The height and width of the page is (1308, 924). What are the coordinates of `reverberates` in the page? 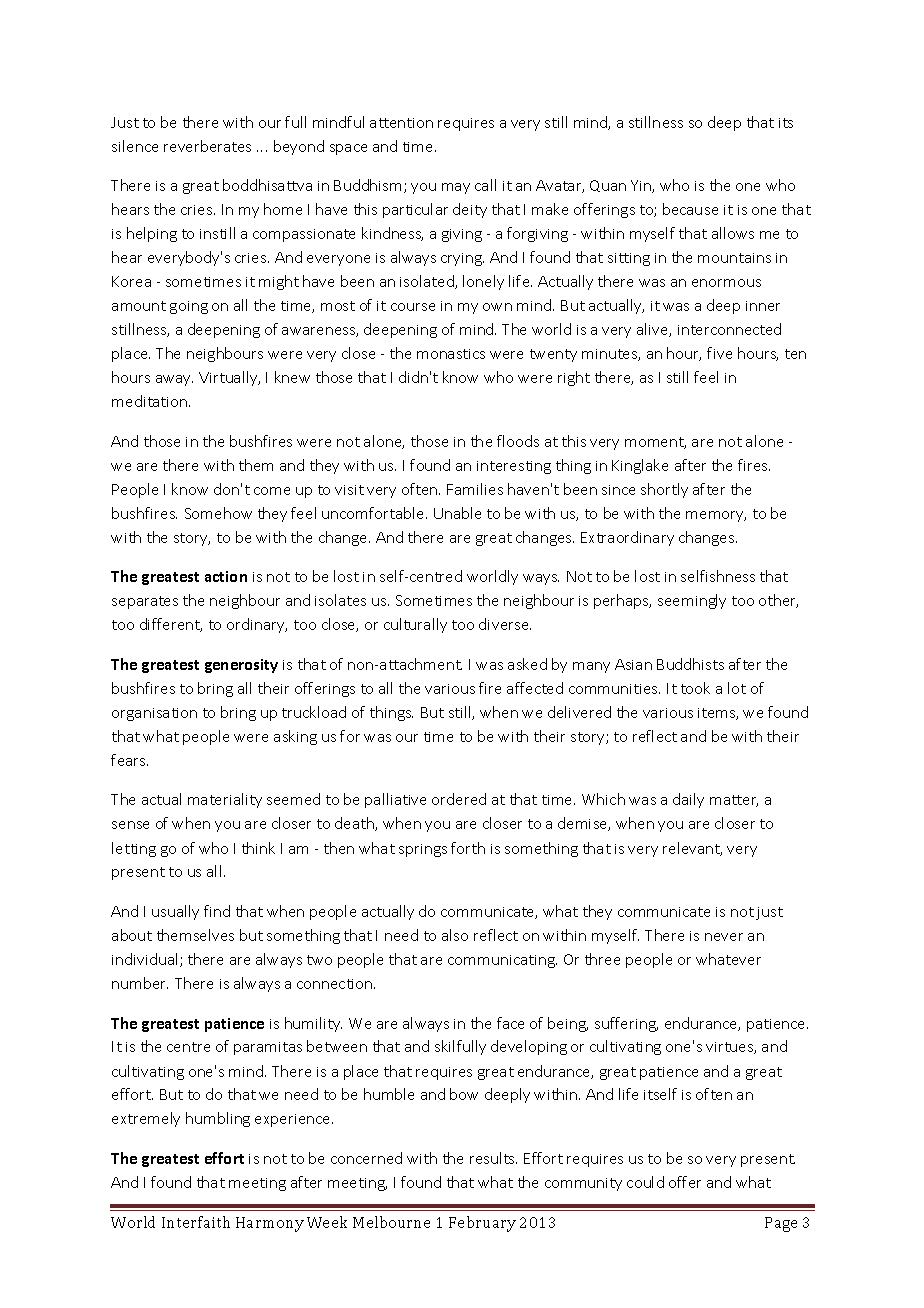 It's located at (207, 146).
